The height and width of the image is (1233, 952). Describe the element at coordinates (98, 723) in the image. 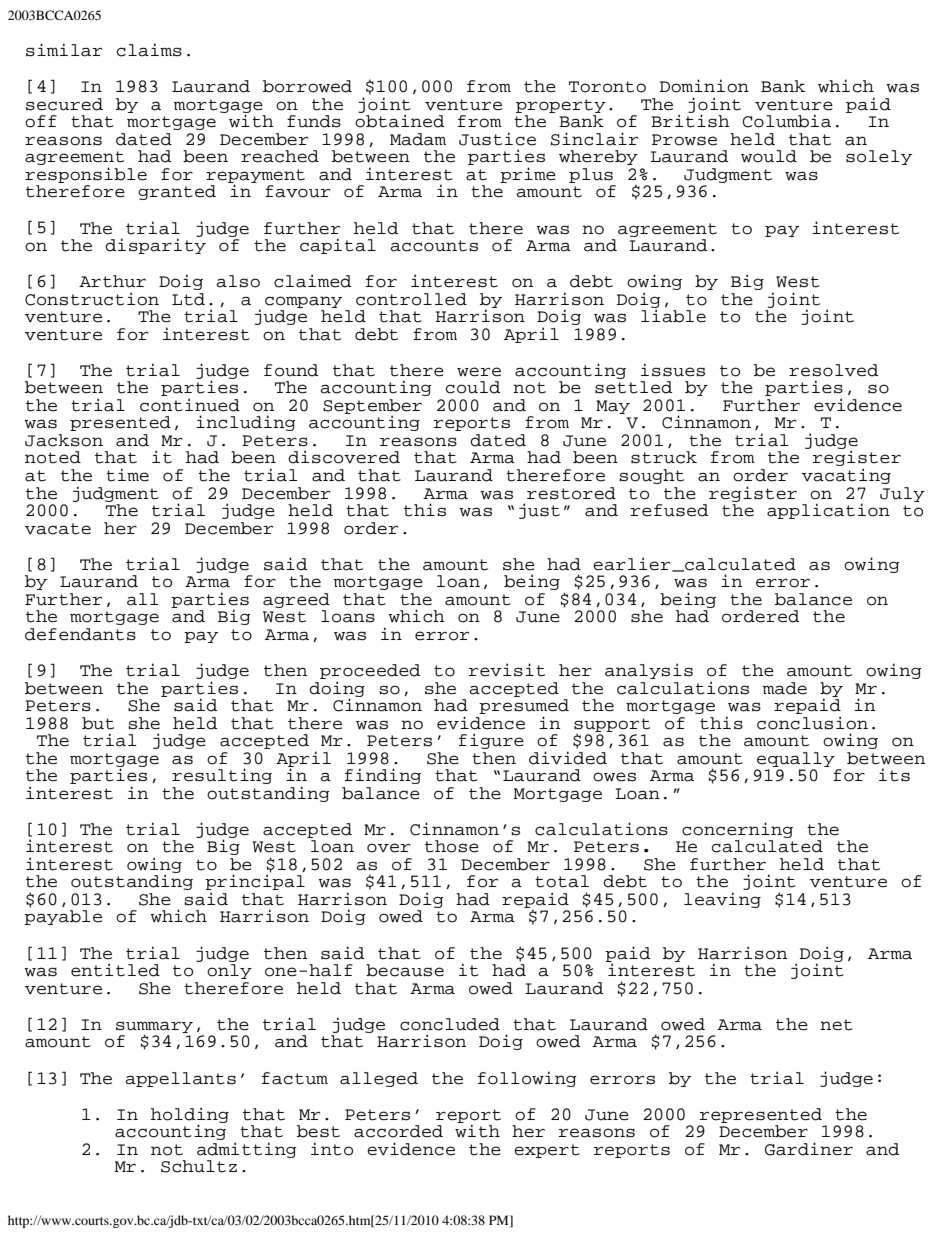

I see `but` at that location.
